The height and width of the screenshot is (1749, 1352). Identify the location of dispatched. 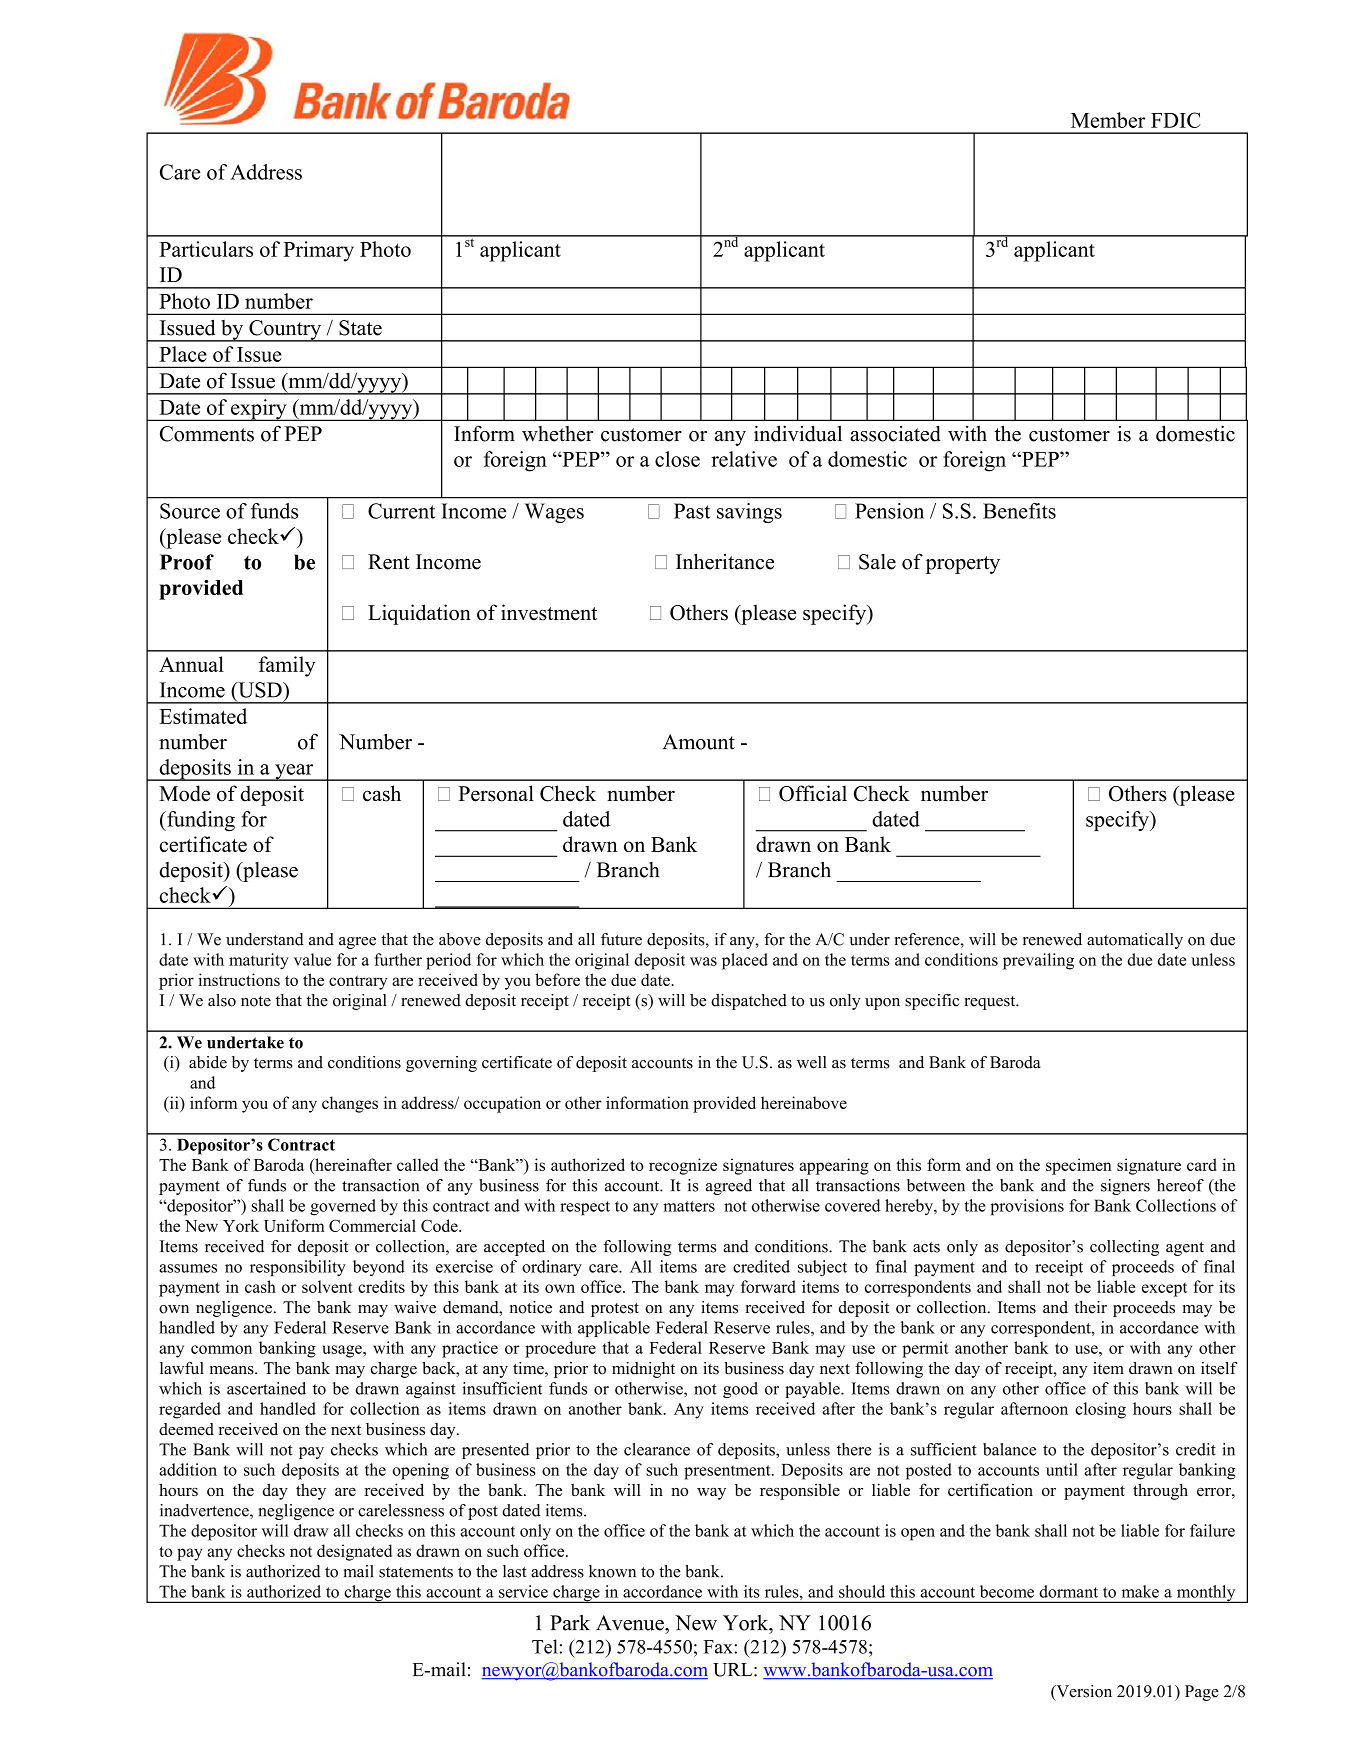
(749, 1002).
